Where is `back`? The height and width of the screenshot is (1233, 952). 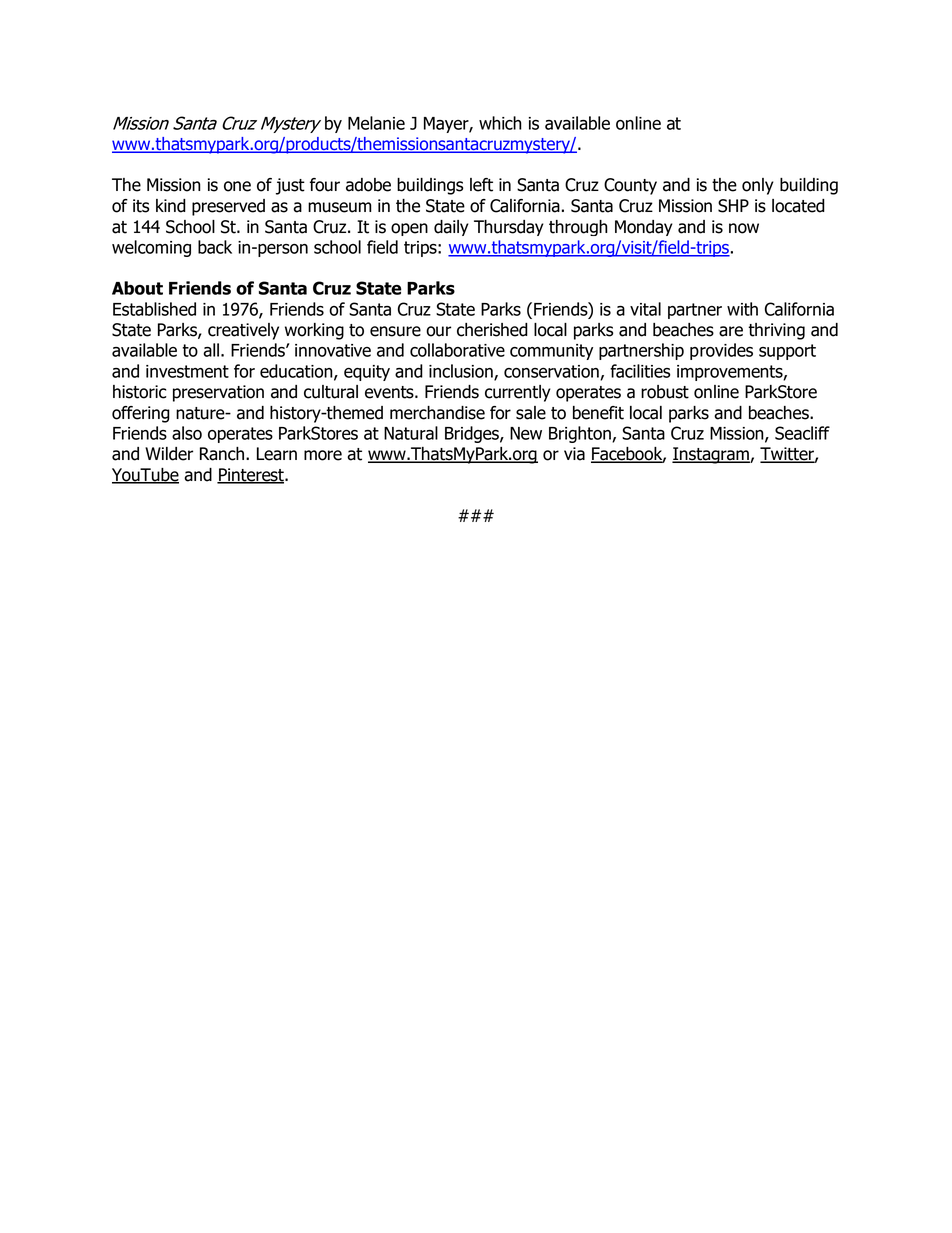 back is located at coordinates (215, 247).
